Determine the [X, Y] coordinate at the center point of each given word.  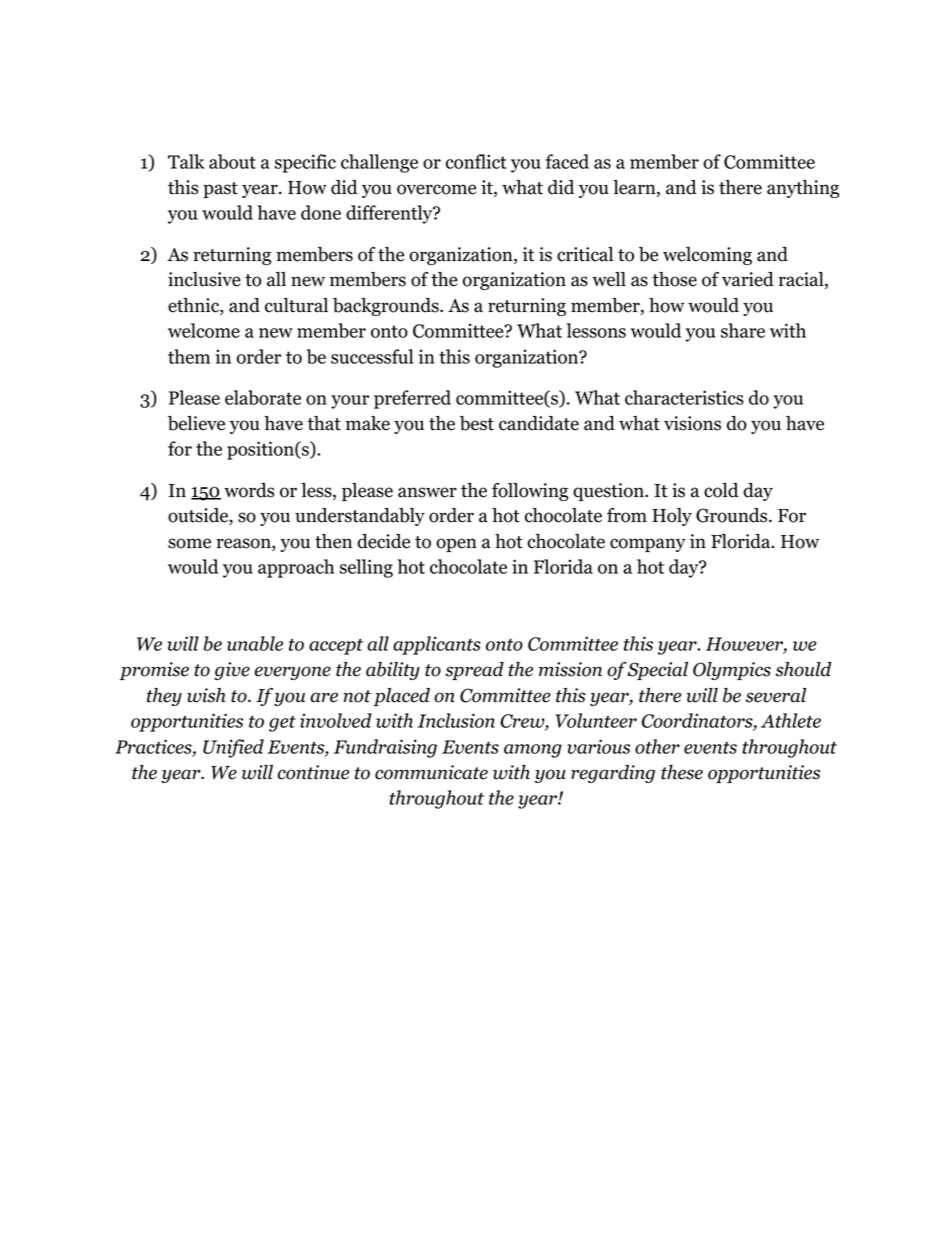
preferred [412, 399]
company [648, 545]
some [189, 543]
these [682, 772]
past [220, 190]
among [533, 751]
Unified [233, 748]
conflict [476, 161]
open [456, 545]
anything [803, 189]
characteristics [684, 397]
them [189, 356]
